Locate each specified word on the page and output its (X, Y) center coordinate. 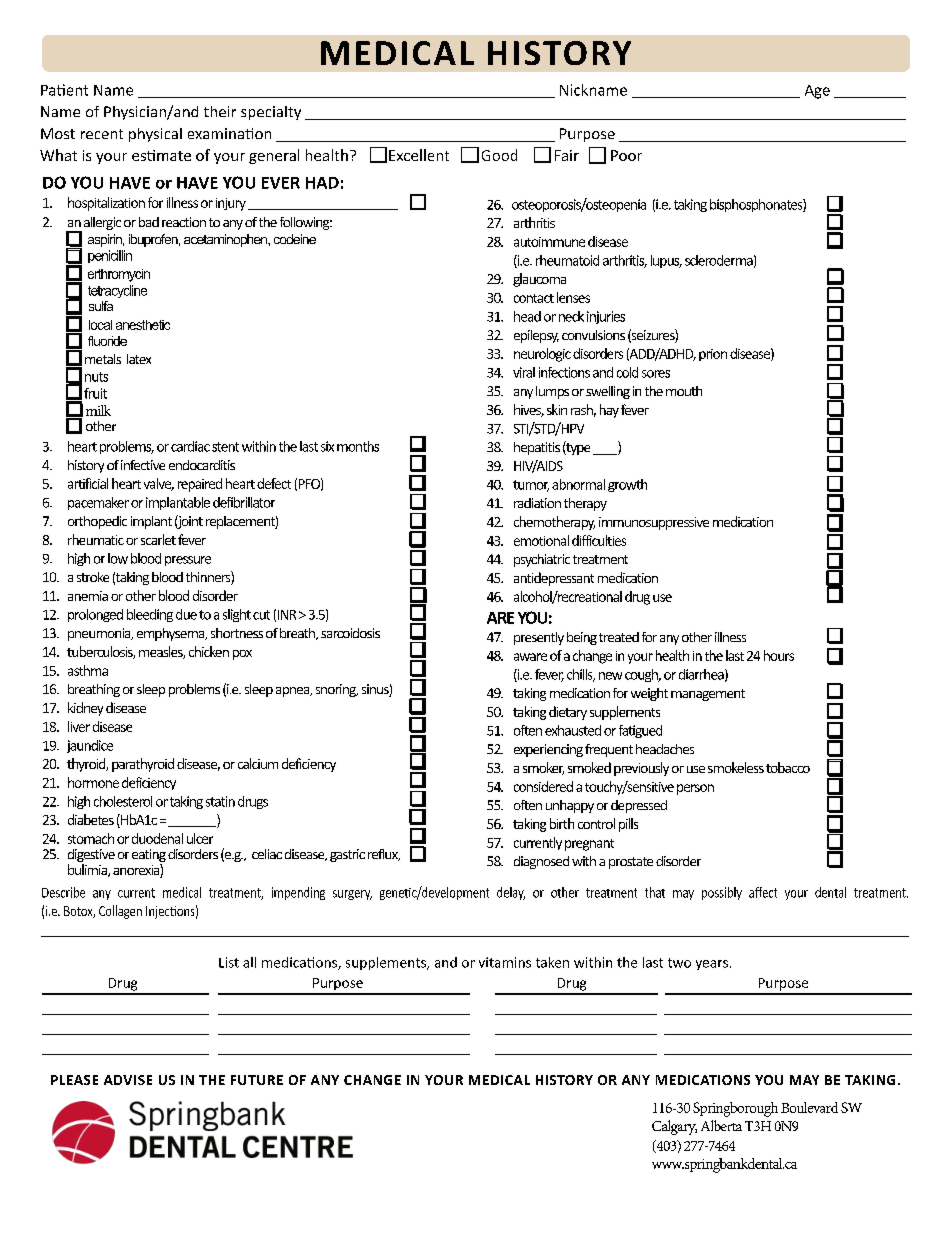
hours (779, 655)
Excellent (419, 155)
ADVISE (128, 1080)
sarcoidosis (350, 633)
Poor (626, 155)
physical (155, 135)
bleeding (150, 615)
